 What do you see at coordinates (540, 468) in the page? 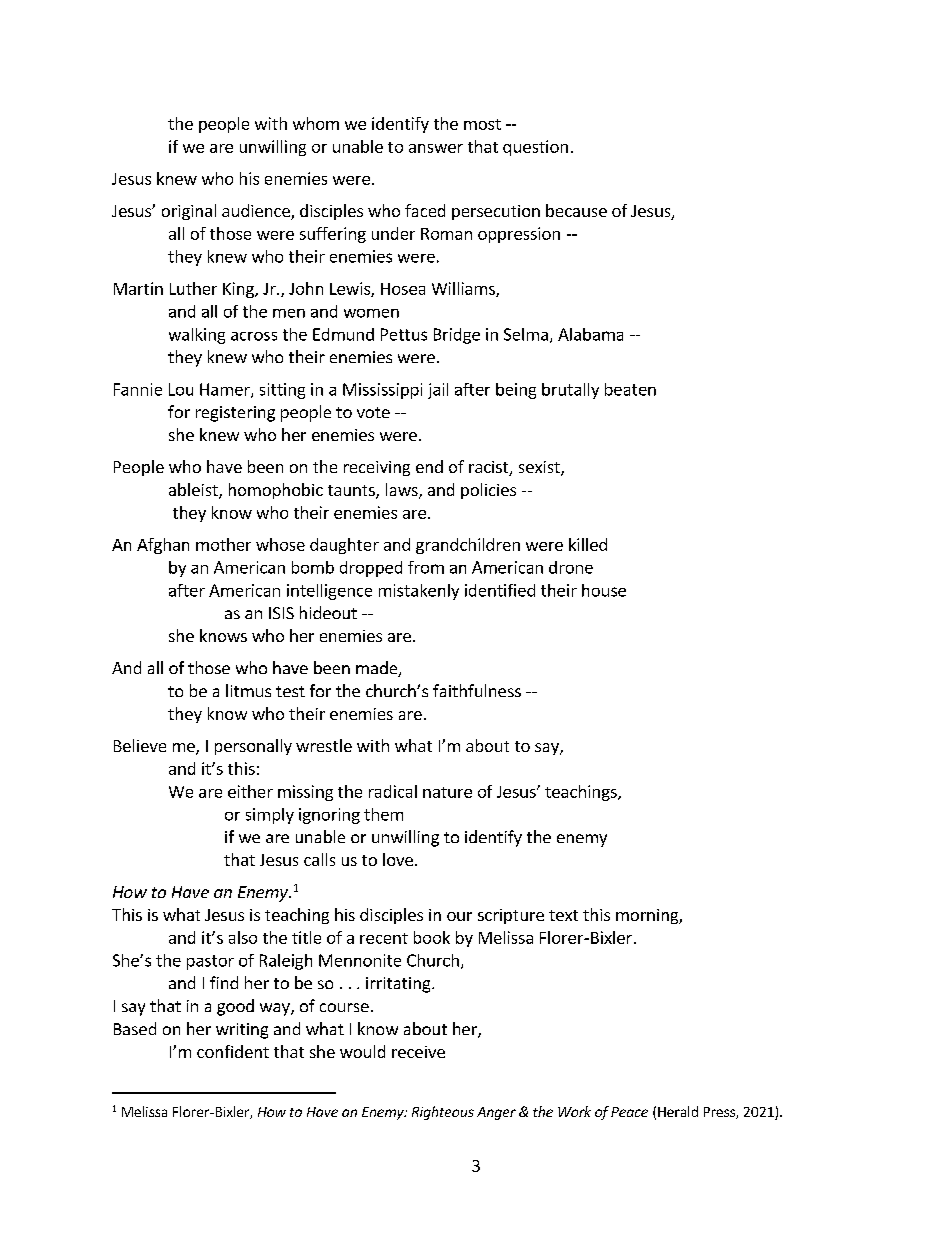
I see `sexist` at bounding box center [540, 468].
